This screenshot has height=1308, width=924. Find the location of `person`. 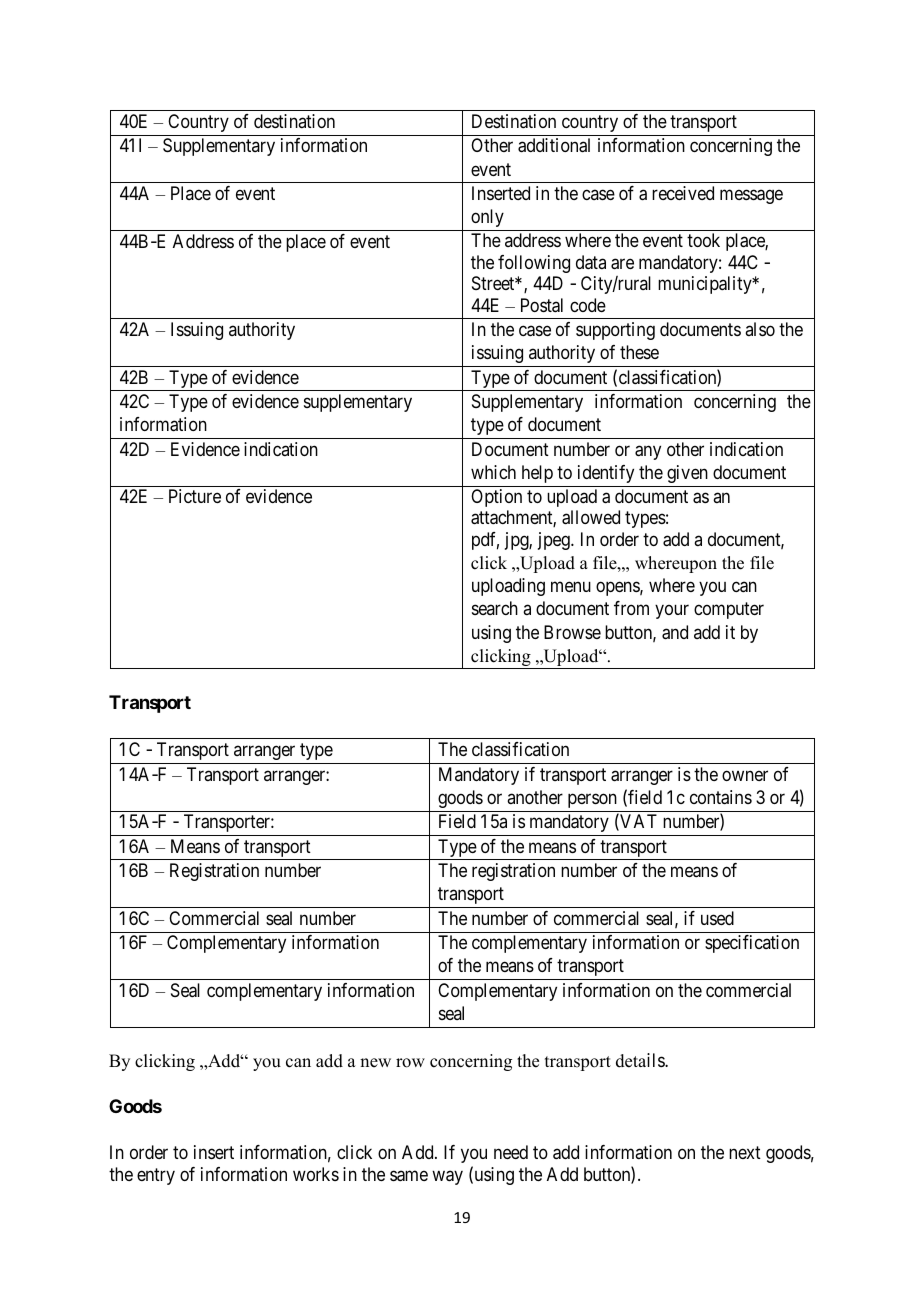

person is located at coordinates (592, 800).
